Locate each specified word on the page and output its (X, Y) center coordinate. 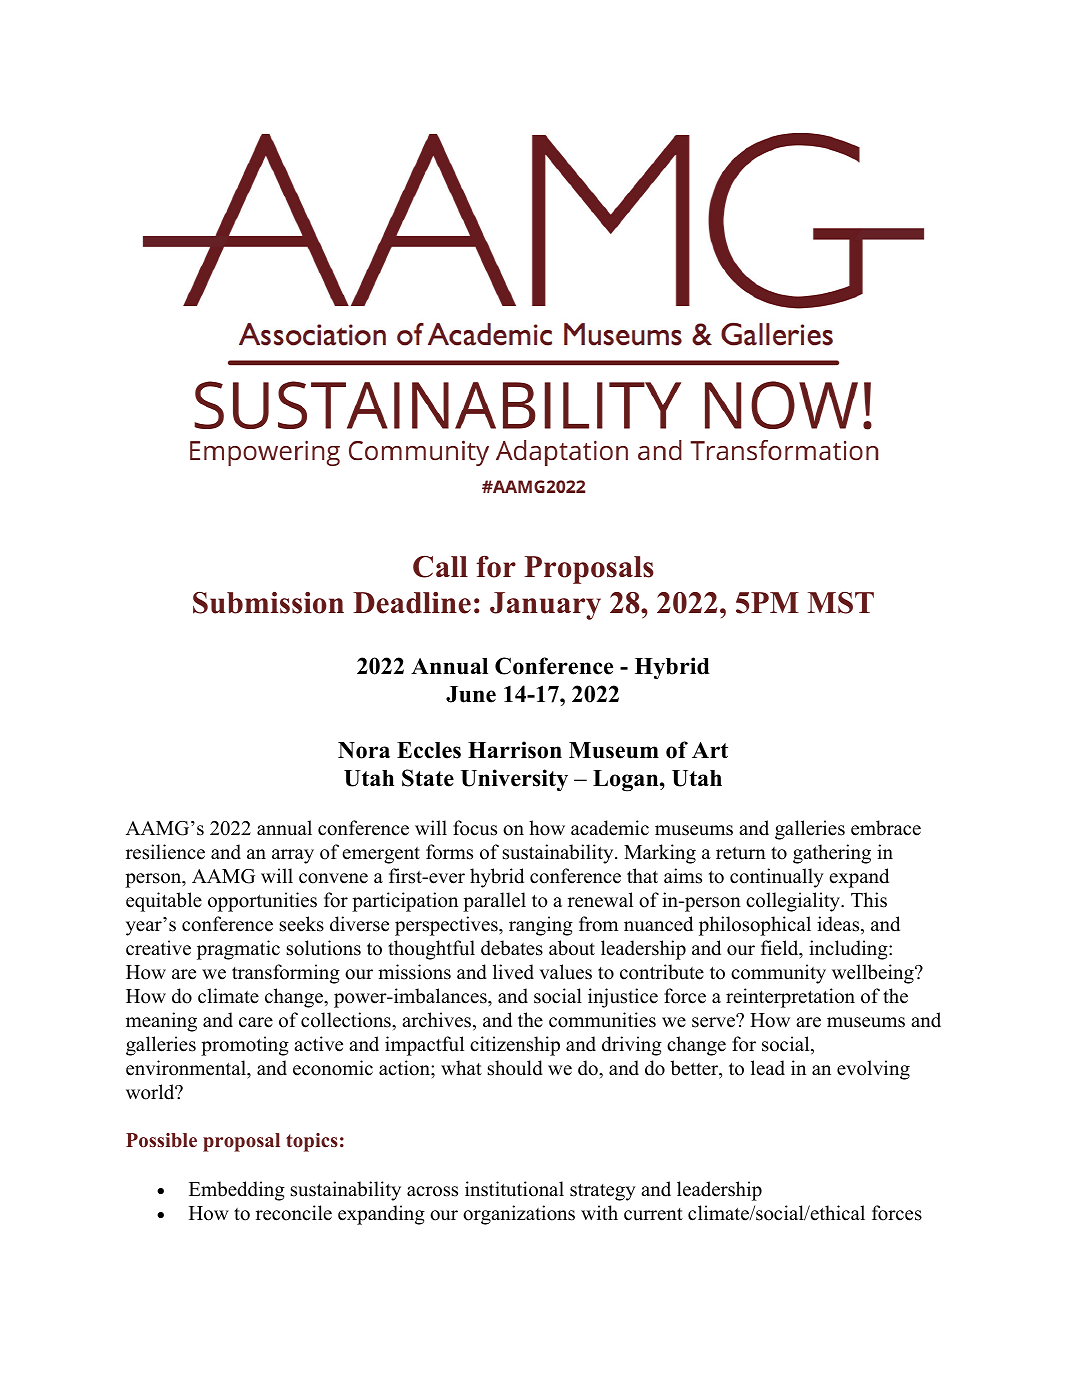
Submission (268, 603)
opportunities (262, 902)
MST (841, 603)
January (545, 606)
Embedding (237, 1191)
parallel (494, 902)
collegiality (794, 902)
